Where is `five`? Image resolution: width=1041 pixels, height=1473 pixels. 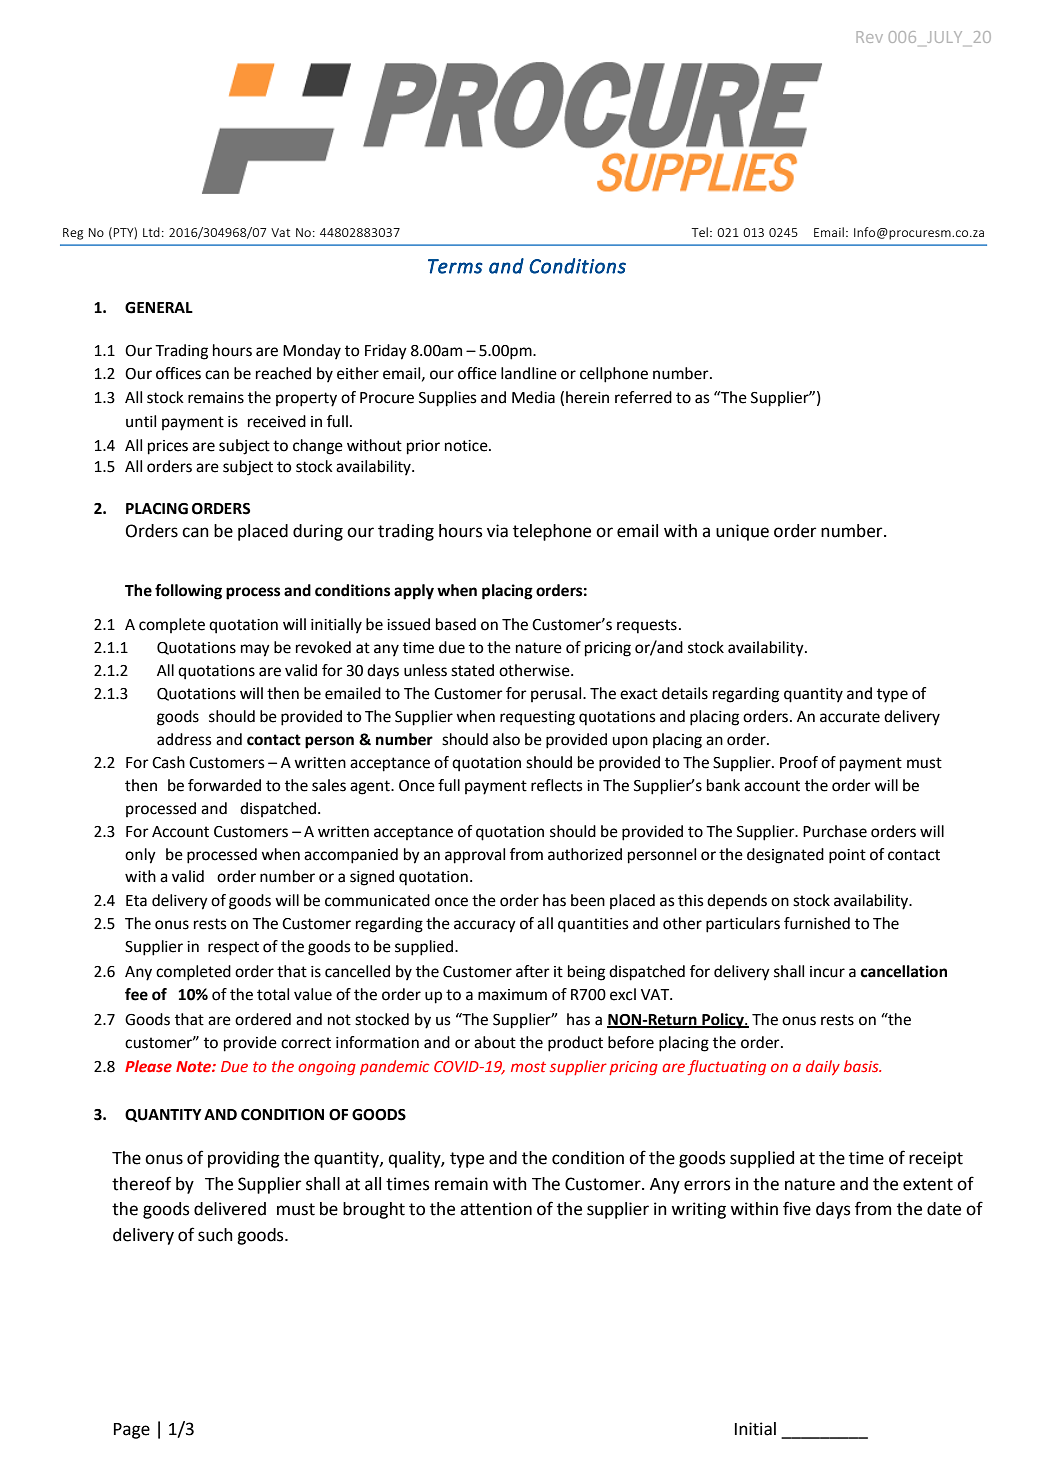 five is located at coordinates (797, 1208).
